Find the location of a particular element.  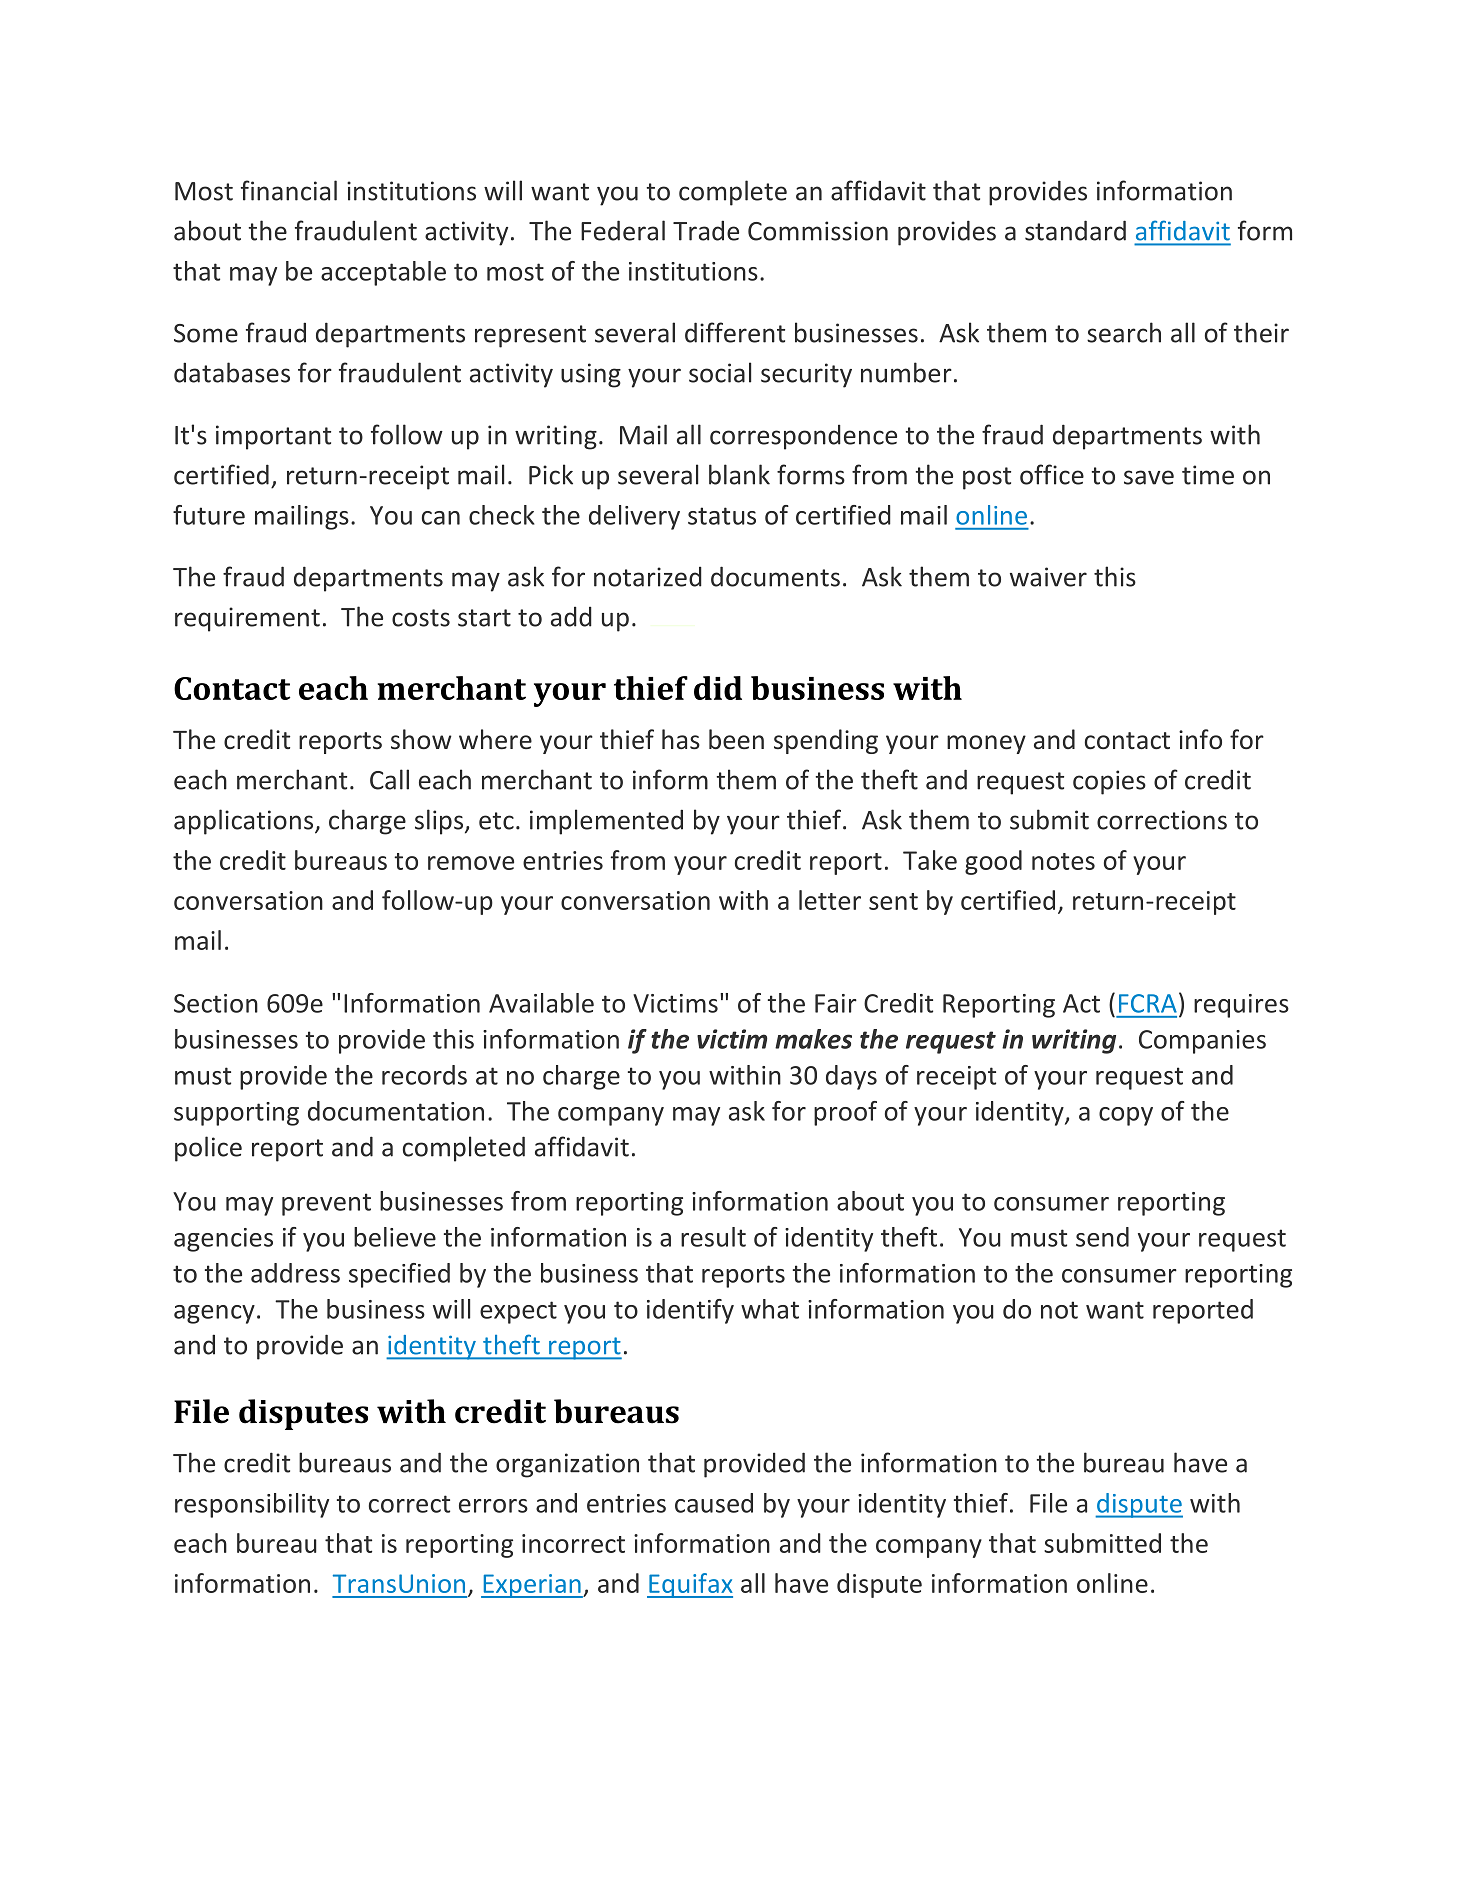

Trade is located at coordinates (706, 230).
